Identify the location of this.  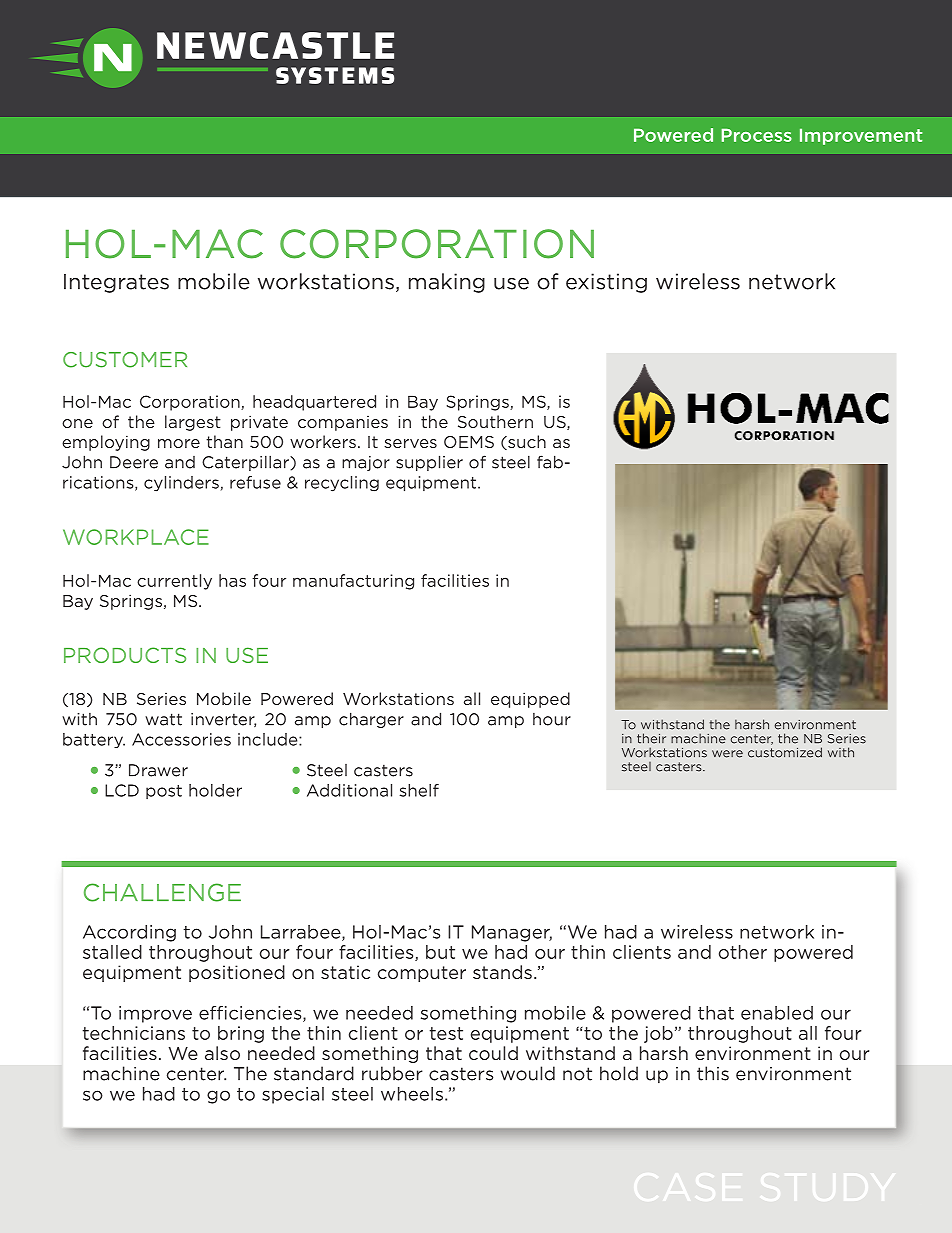
(713, 1073).
